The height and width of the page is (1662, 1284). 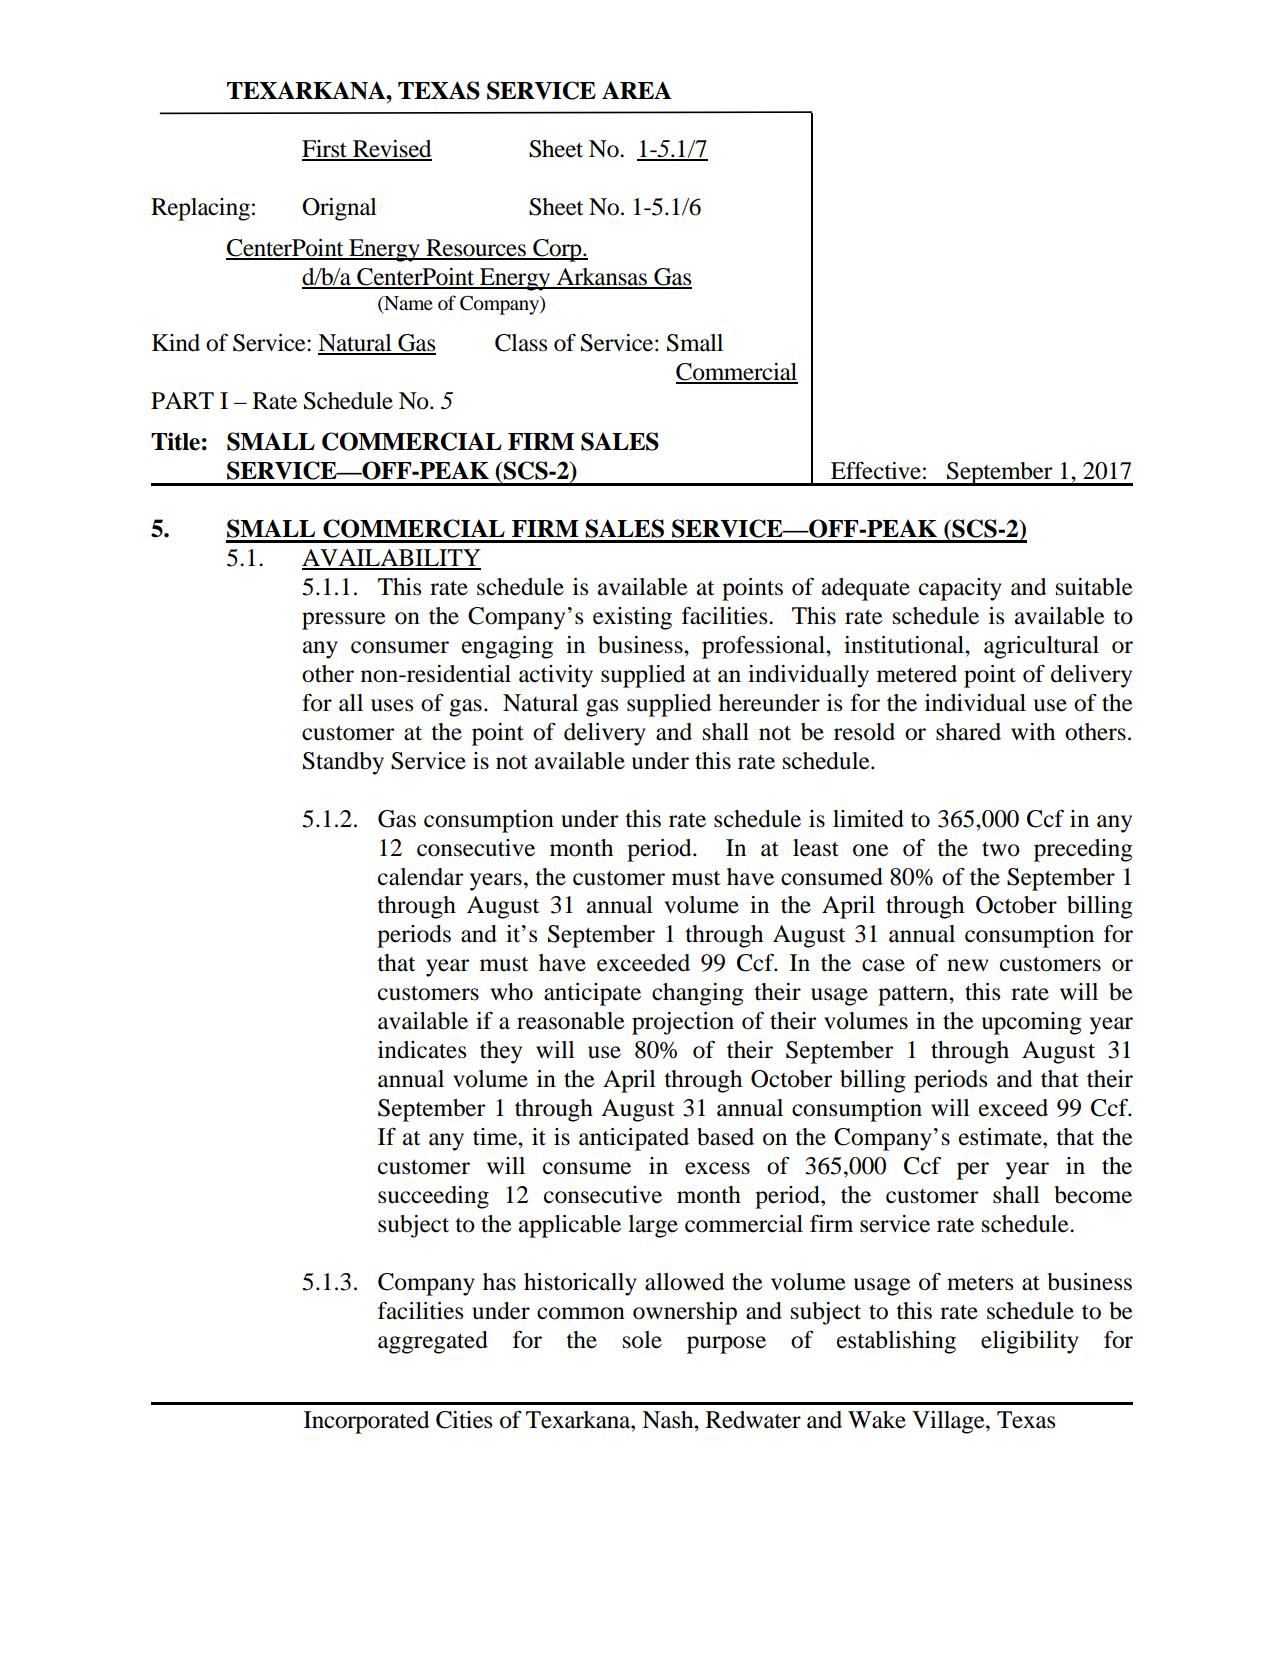 What do you see at coordinates (637, 90) in the page?
I see `AREA` at bounding box center [637, 90].
